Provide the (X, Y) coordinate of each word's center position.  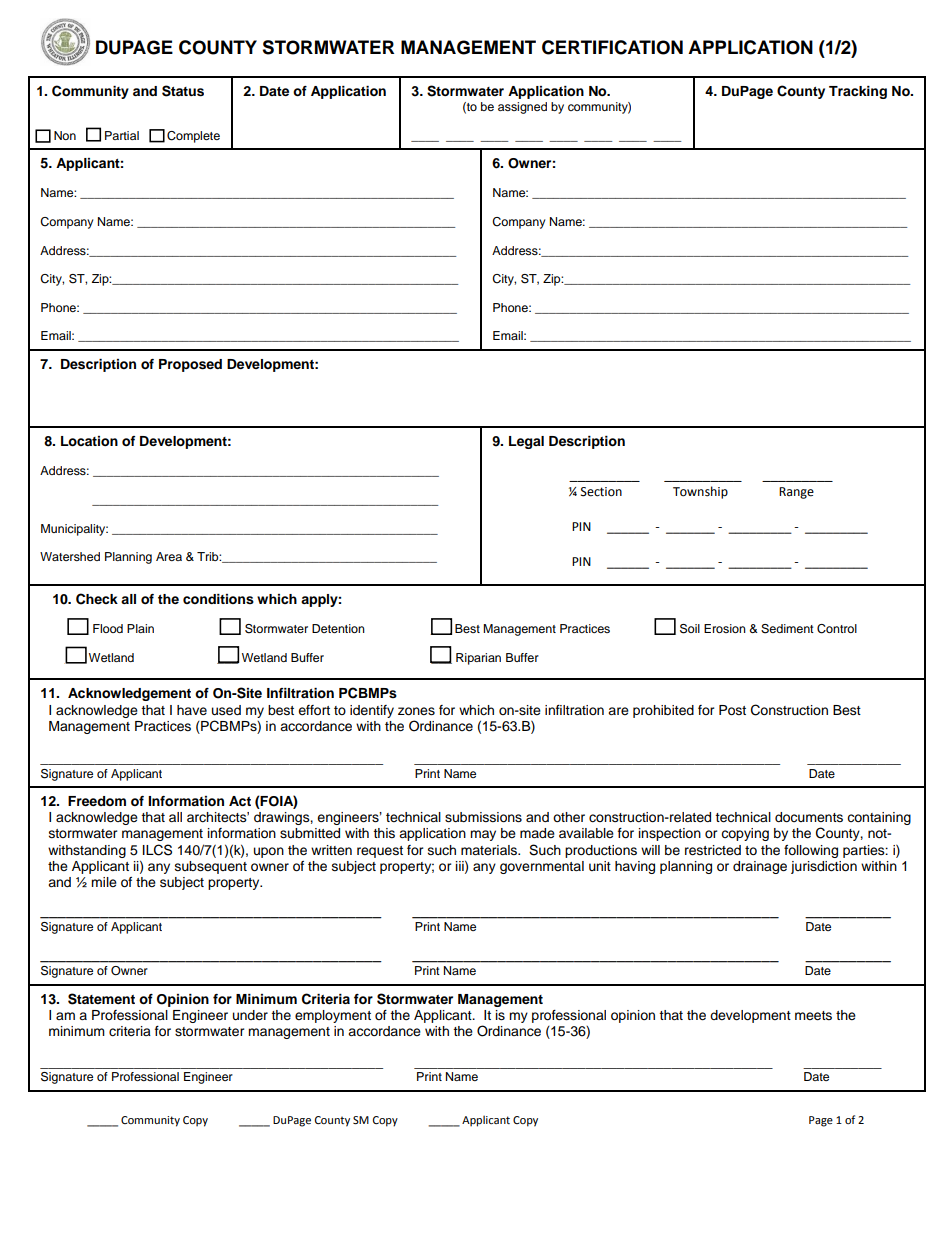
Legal (526, 442)
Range (796, 493)
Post (732, 710)
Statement (101, 999)
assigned (522, 108)
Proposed (190, 365)
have (192, 710)
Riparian (478, 659)
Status (183, 91)
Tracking (858, 92)
